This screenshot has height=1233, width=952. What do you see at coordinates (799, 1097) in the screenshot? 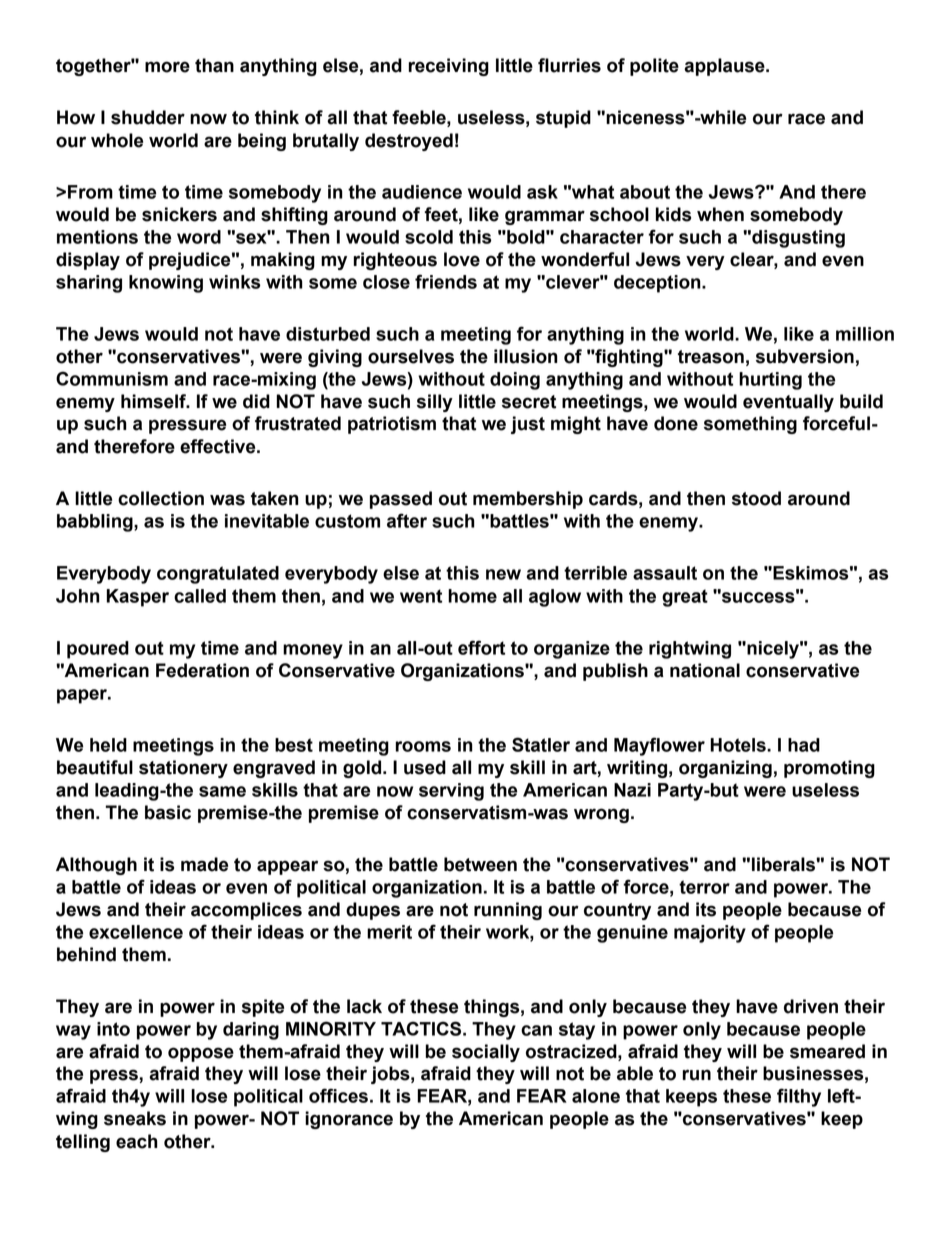
I see `filthy` at bounding box center [799, 1097].
